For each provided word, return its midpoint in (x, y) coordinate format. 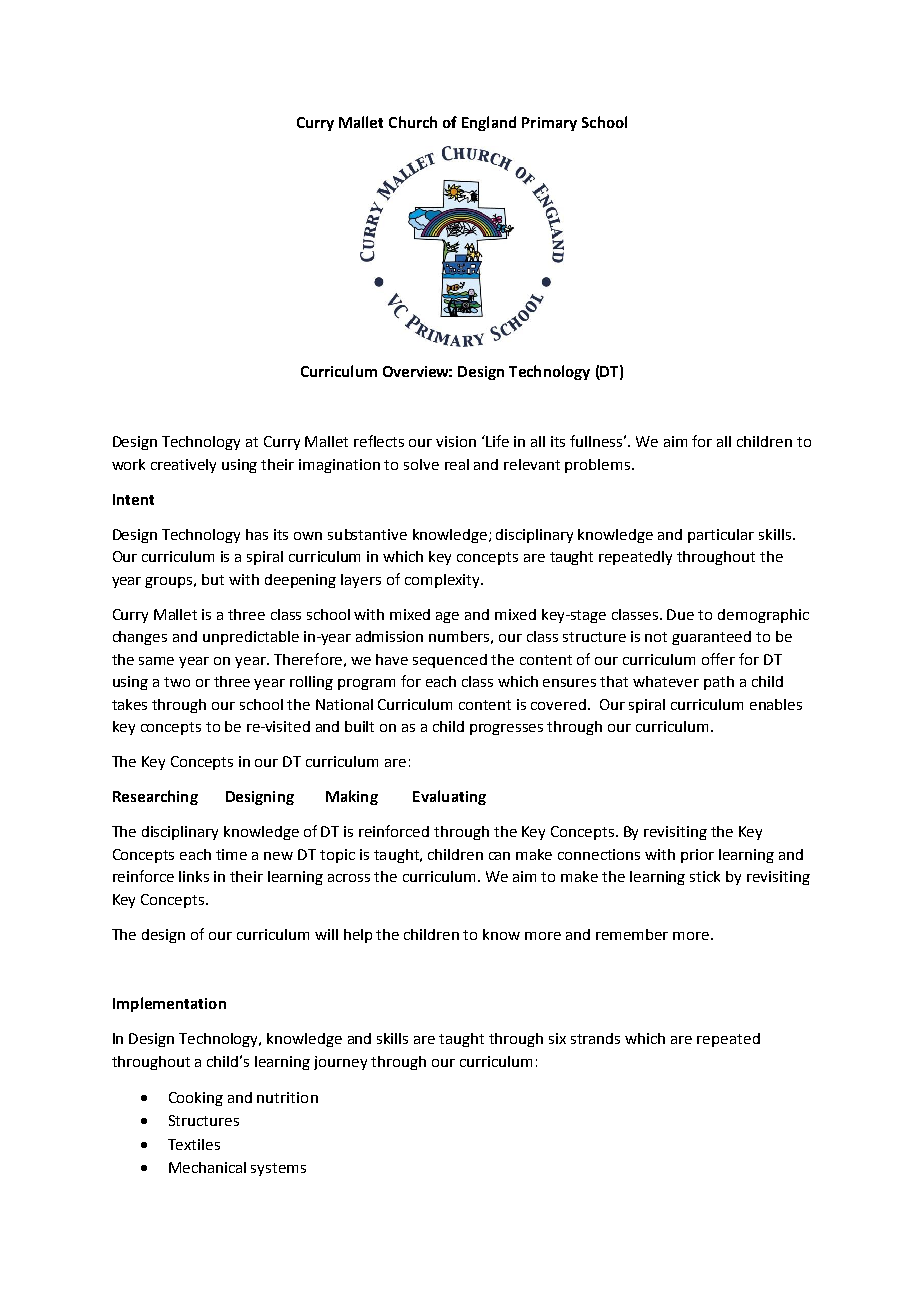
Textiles (194, 1144)
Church (413, 122)
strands (595, 1038)
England (489, 123)
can (499, 856)
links (194, 876)
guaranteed (711, 638)
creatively (183, 466)
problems (599, 466)
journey (340, 1063)
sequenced (450, 661)
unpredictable (251, 638)
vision (456, 441)
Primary (549, 124)
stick (705, 876)
